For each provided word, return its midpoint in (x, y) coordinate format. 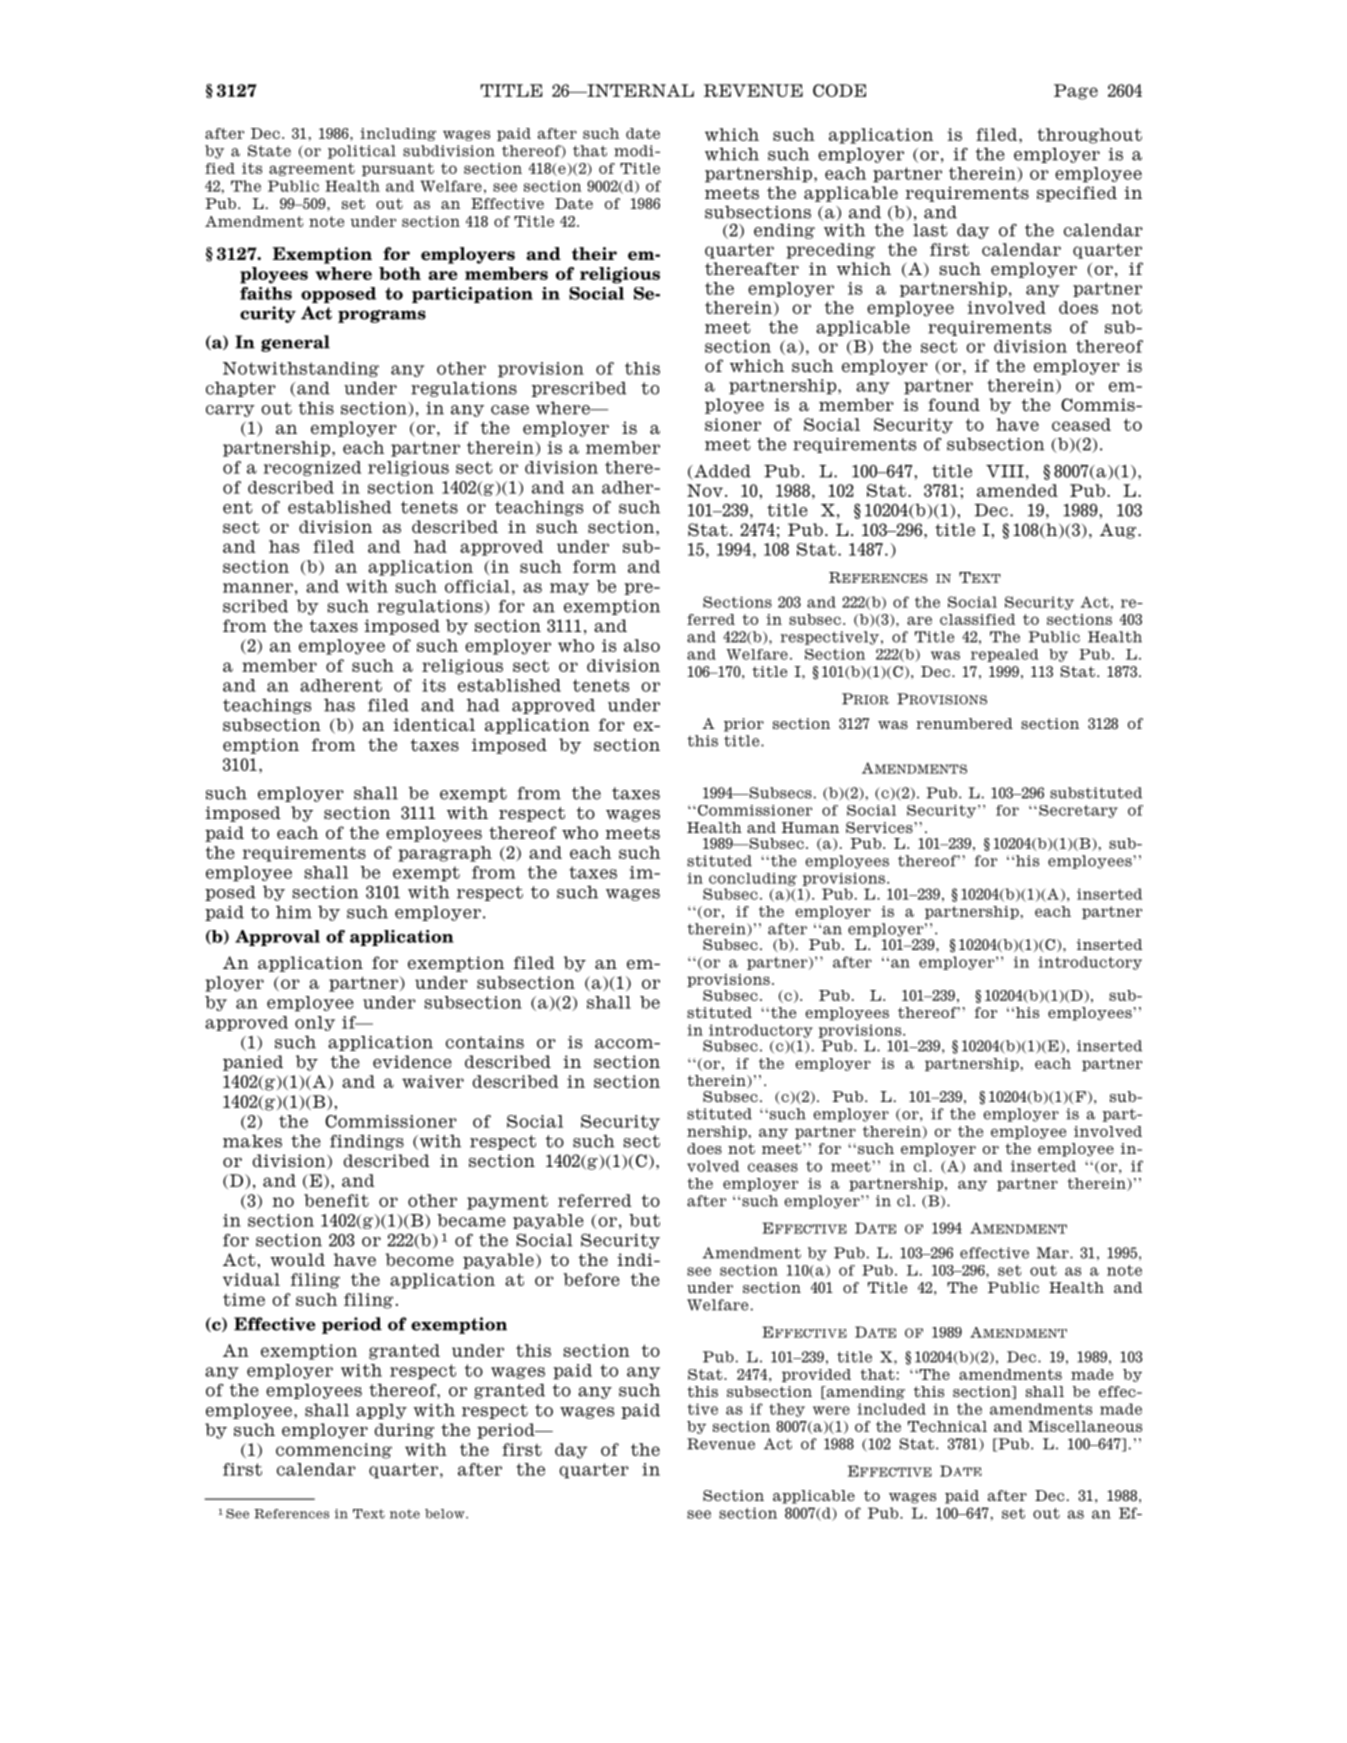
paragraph (445, 854)
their (594, 254)
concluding (753, 879)
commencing (334, 1451)
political (362, 152)
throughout (1089, 136)
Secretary (1078, 811)
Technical (947, 1426)
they (787, 1410)
